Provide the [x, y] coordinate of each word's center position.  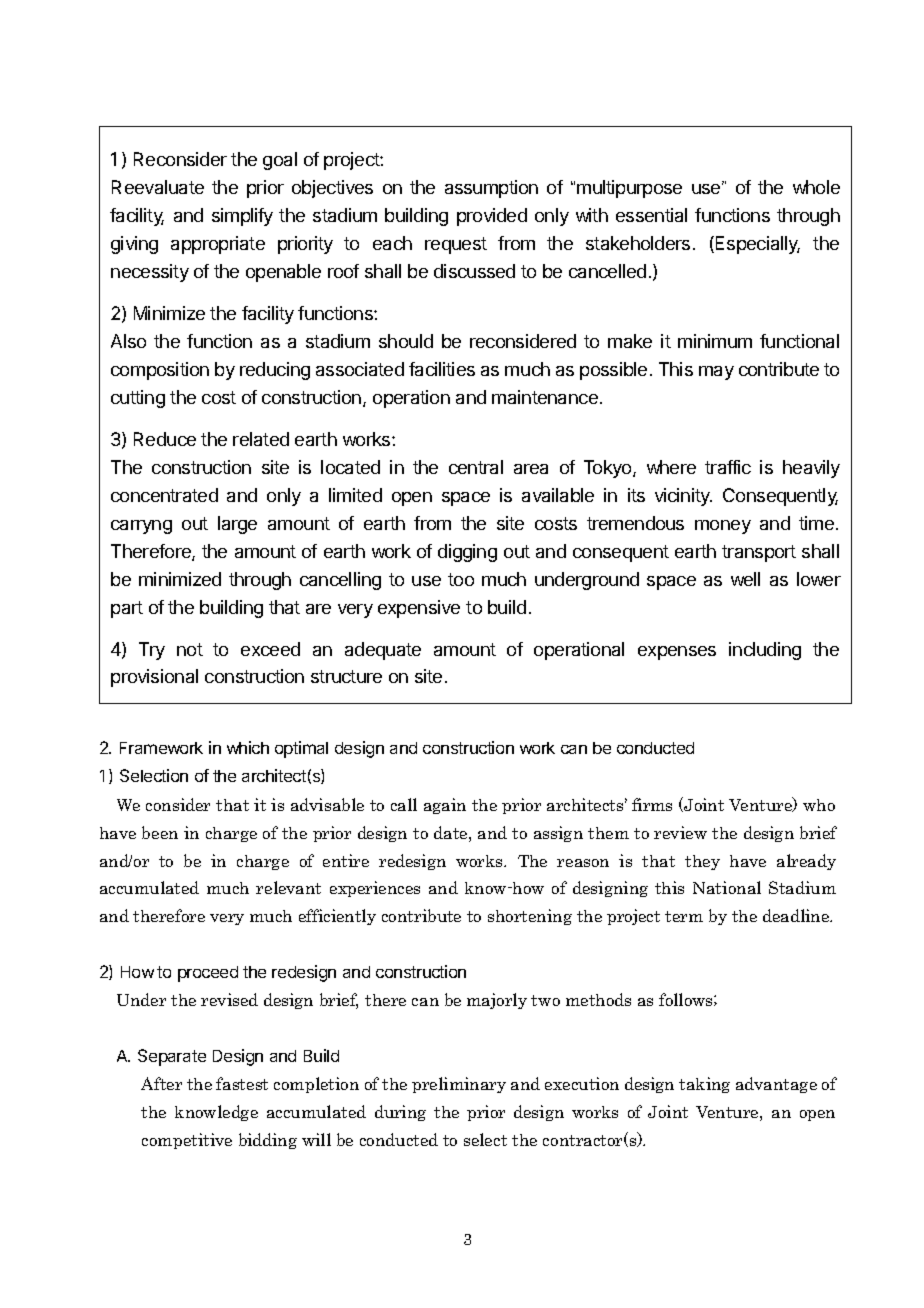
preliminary [459, 1085]
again [445, 806]
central [476, 467]
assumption [491, 189]
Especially [756, 245]
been [160, 832]
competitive [187, 1141]
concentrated [164, 495]
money [723, 527]
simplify [242, 217]
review [680, 832]
